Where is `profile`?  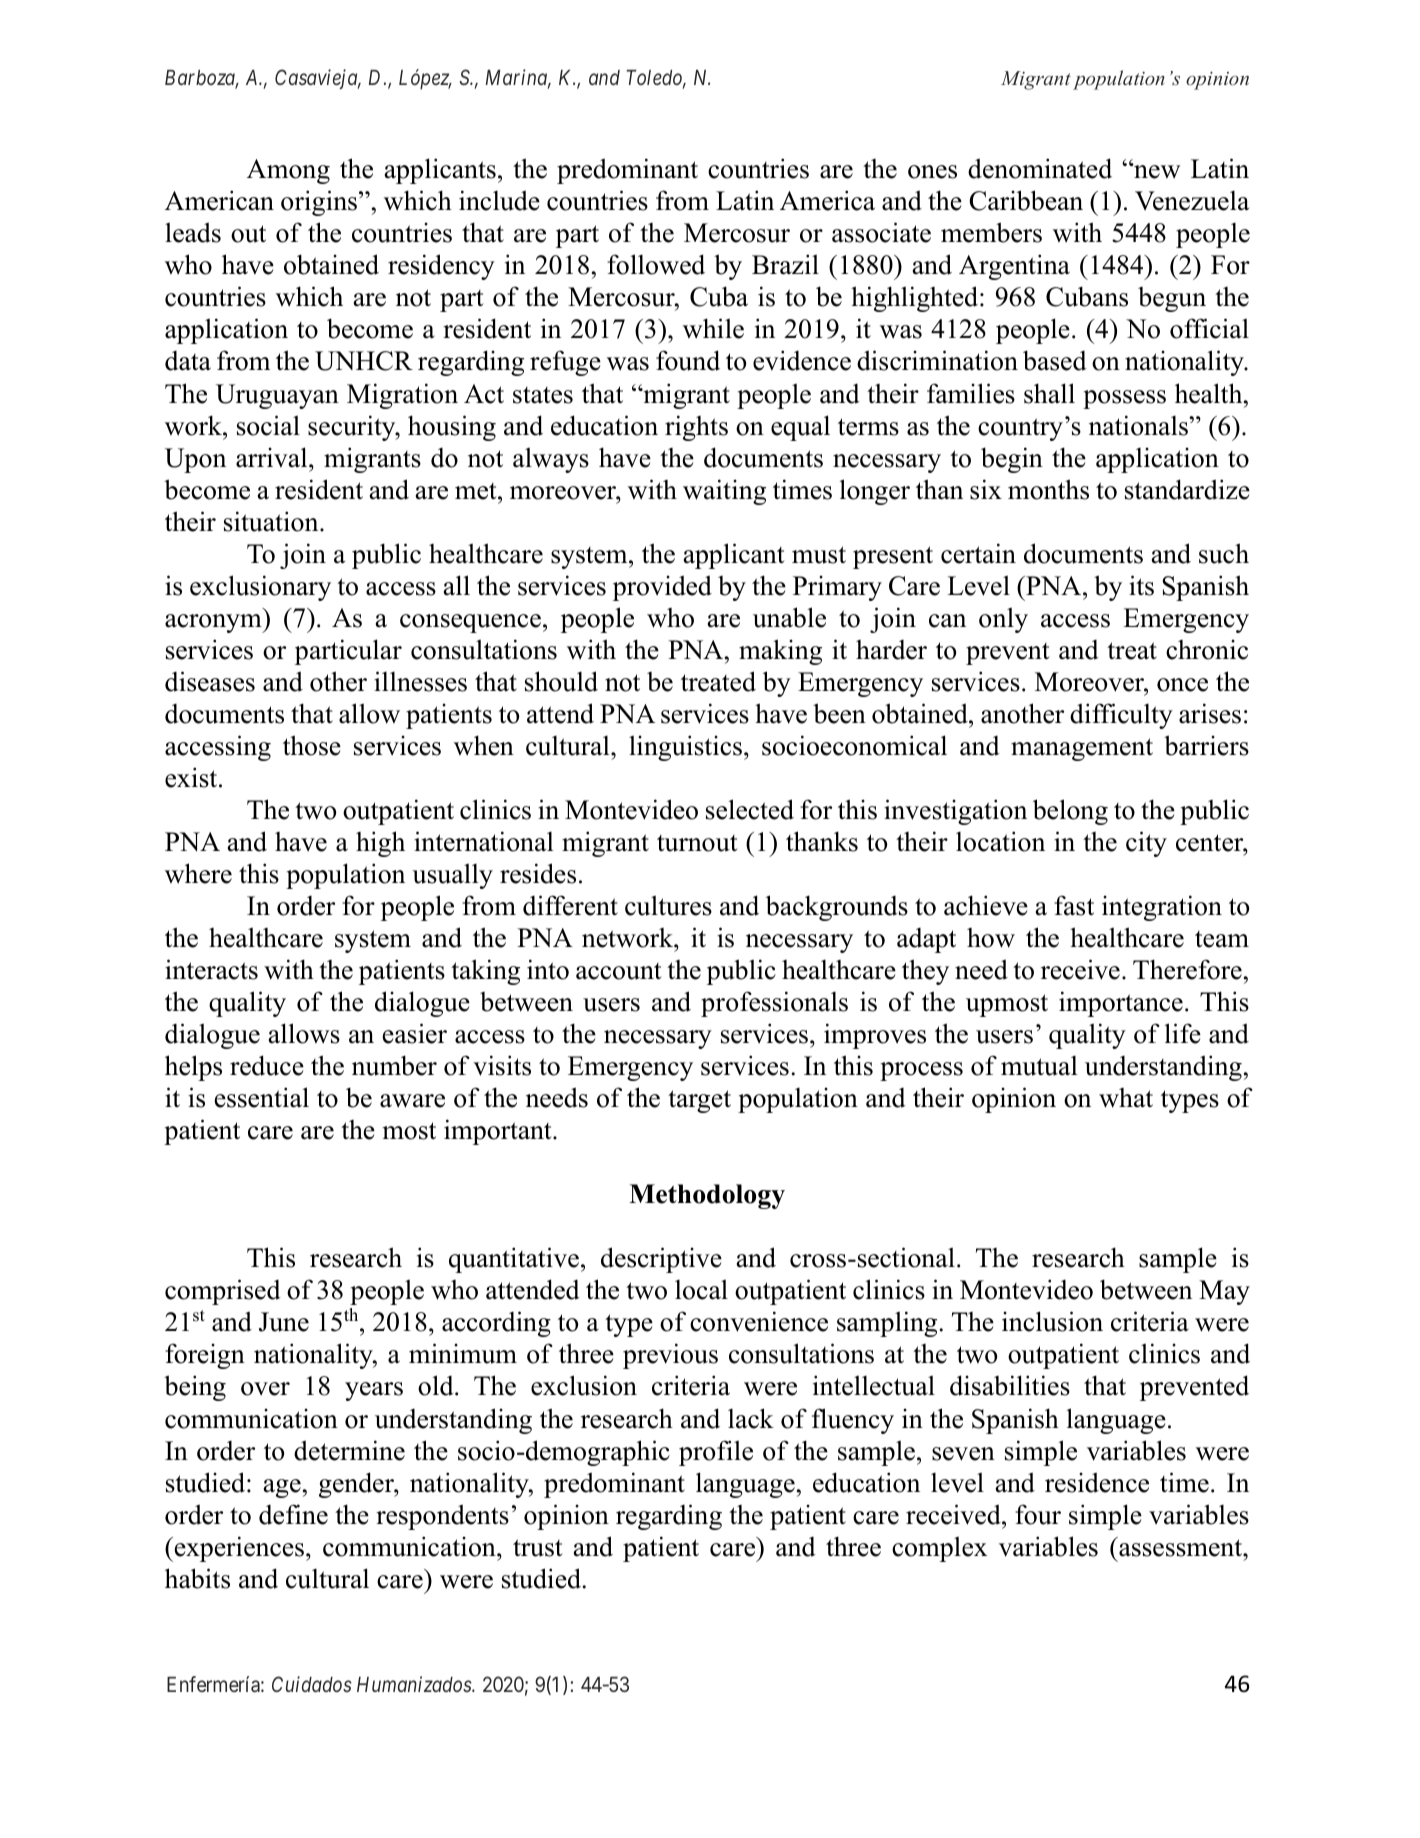
profile is located at coordinates (716, 1453).
